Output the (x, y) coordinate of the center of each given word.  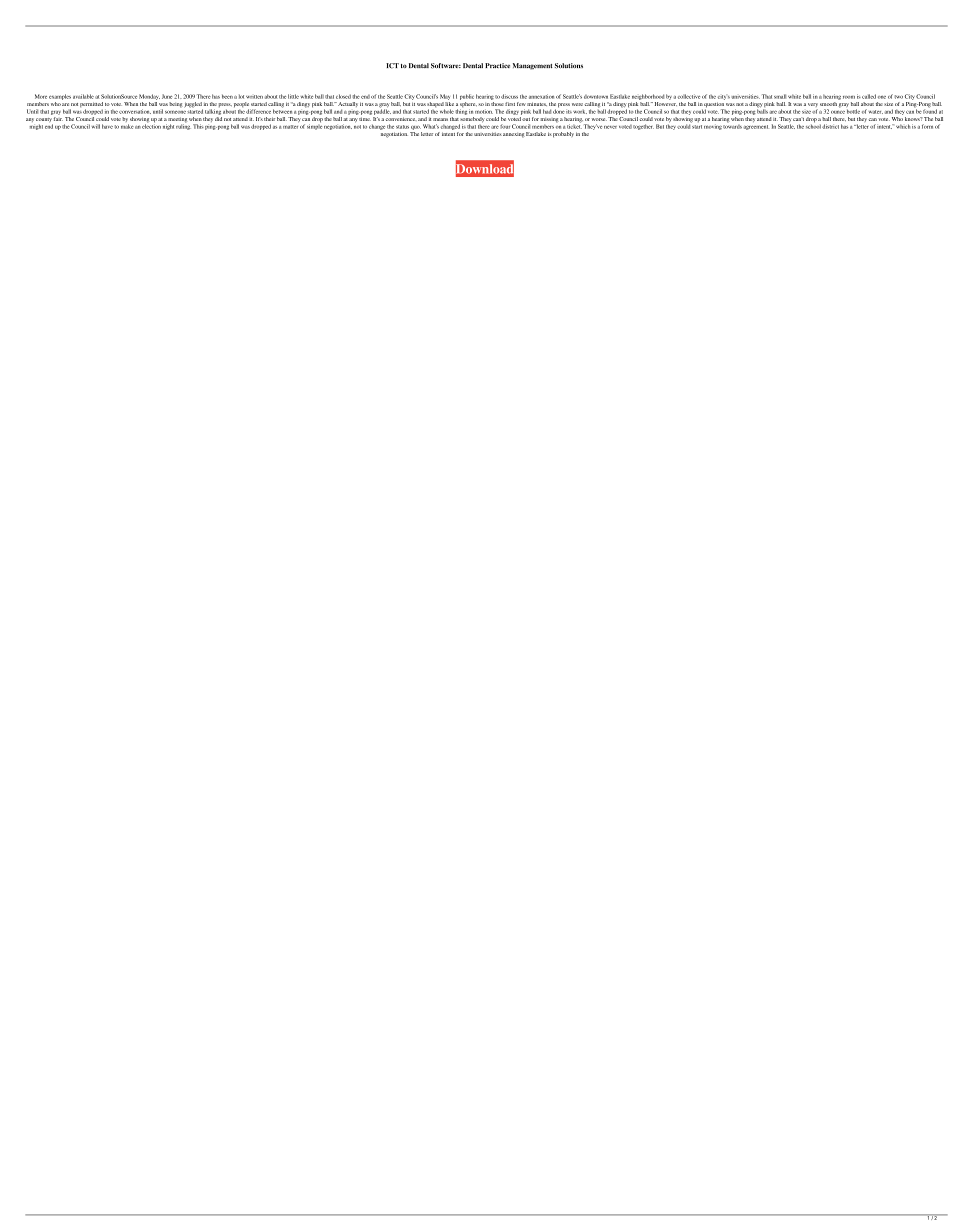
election (151, 125)
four (505, 126)
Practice (497, 65)
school (813, 125)
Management (532, 66)
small (780, 96)
